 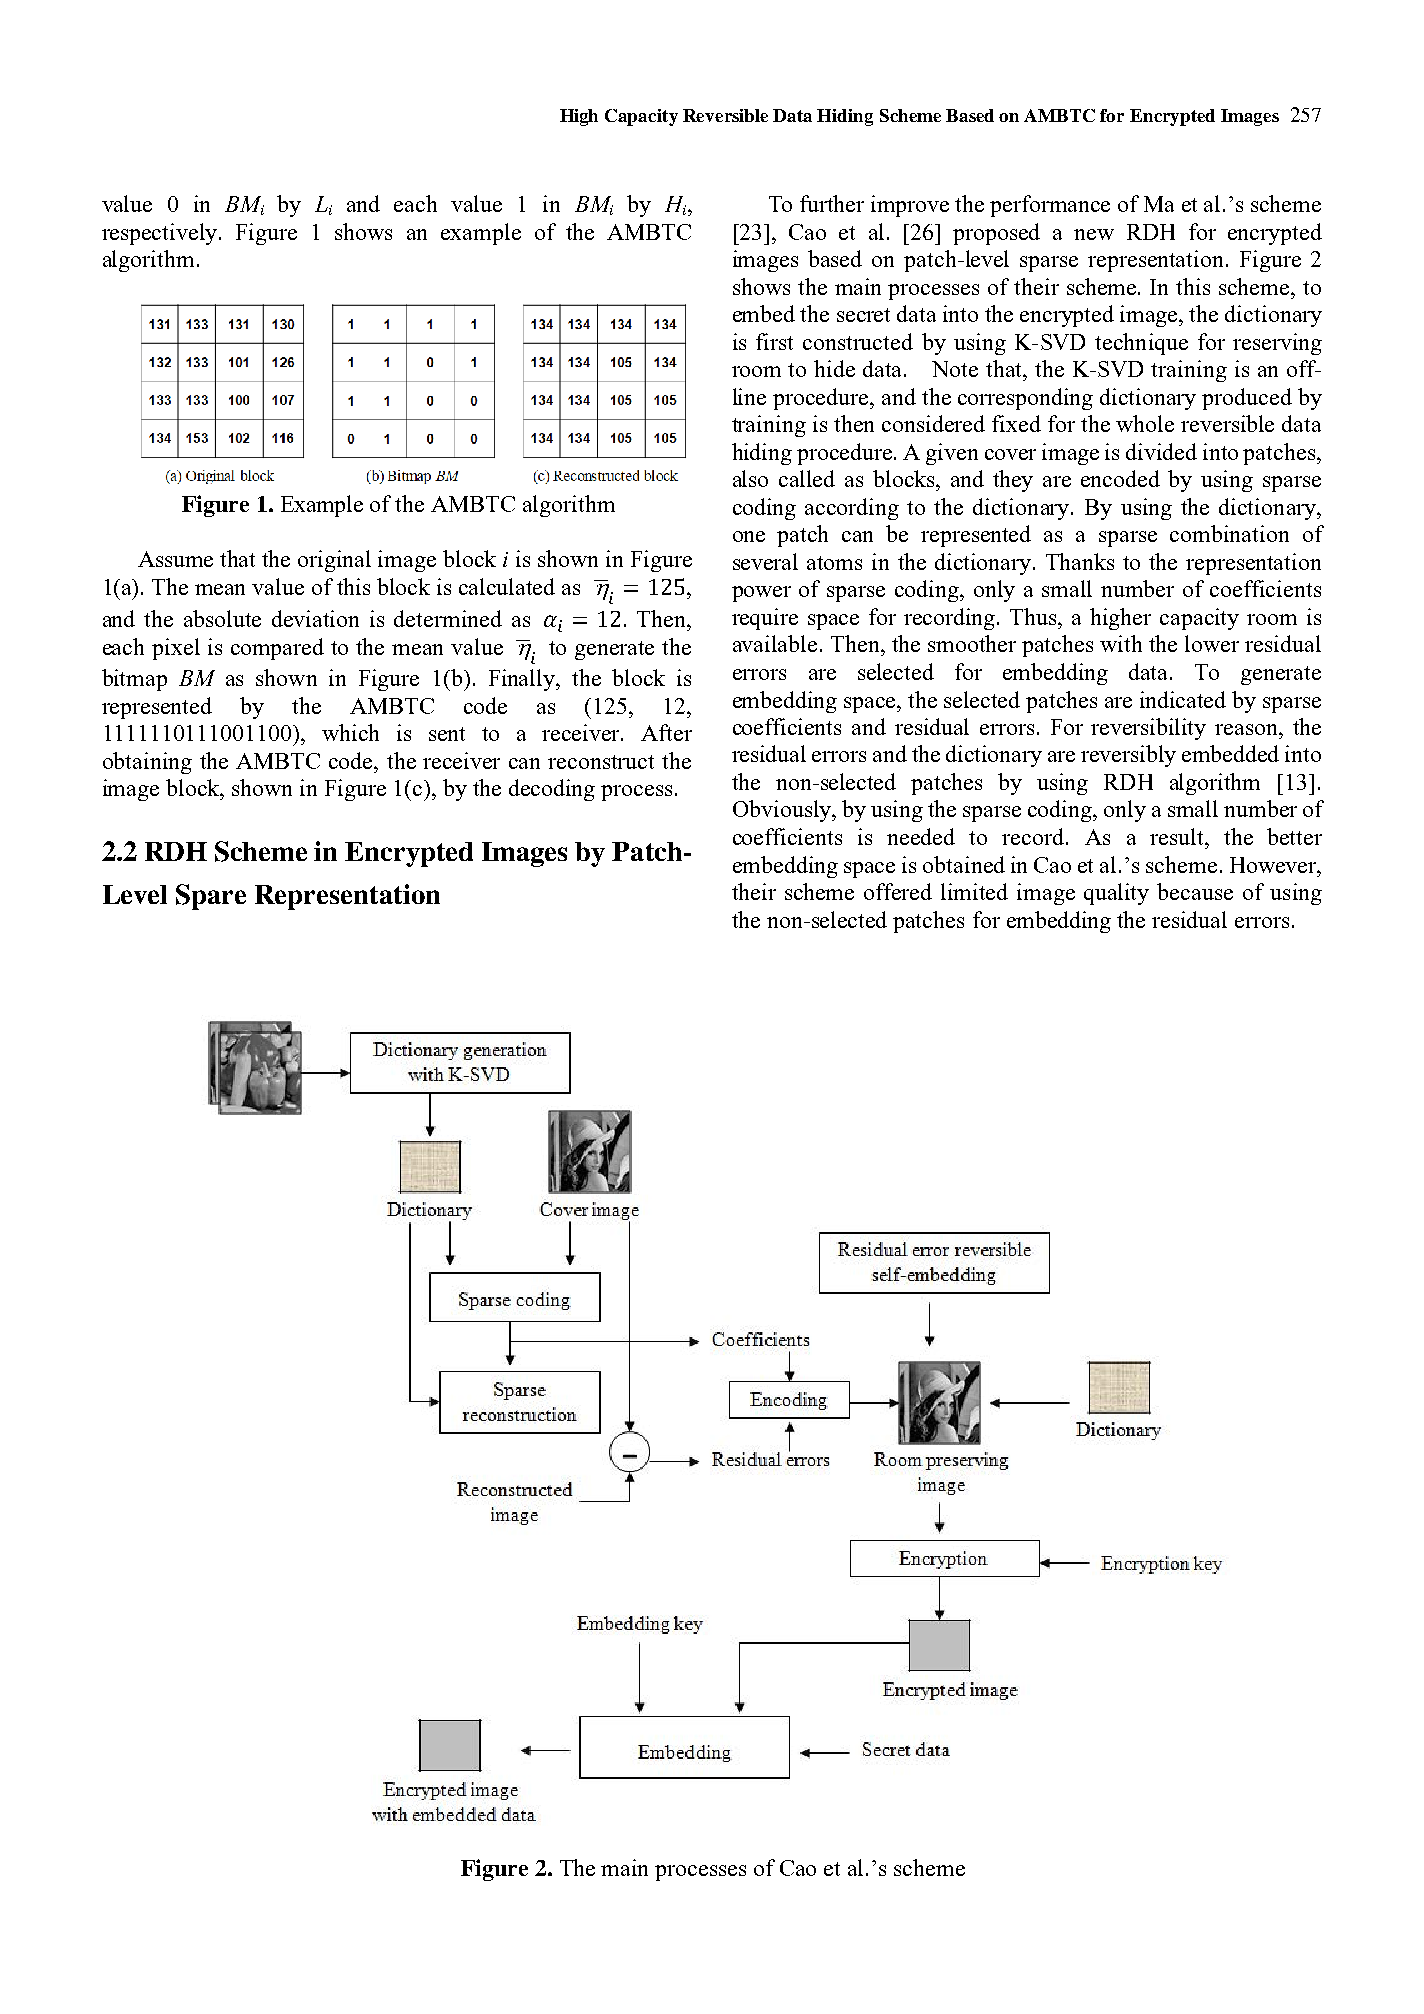 What do you see at coordinates (334, 561) in the screenshot?
I see `original` at bounding box center [334, 561].
